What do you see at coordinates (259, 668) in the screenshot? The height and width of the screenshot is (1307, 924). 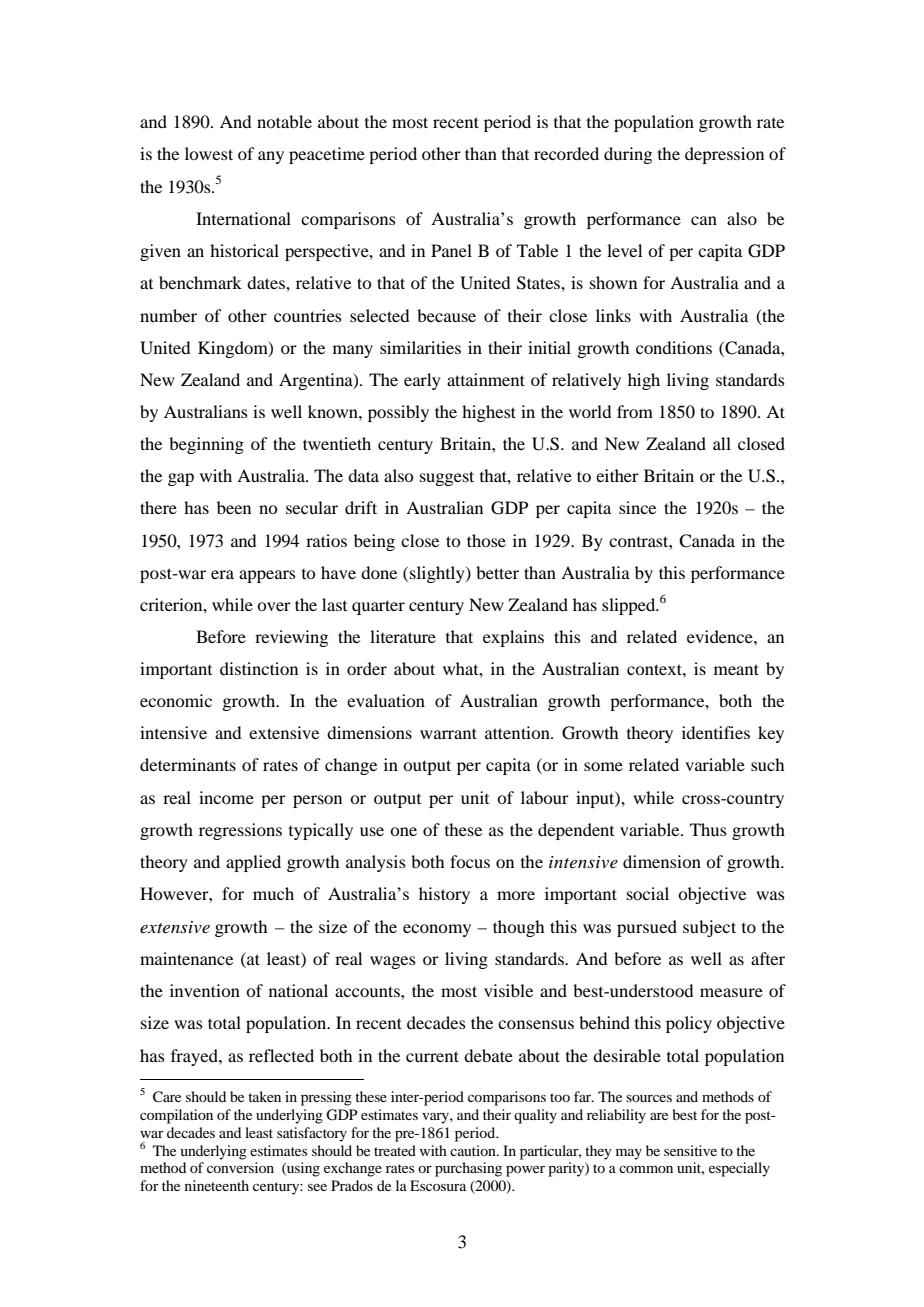 I see `distinction` at bounding box center [259, 668].
